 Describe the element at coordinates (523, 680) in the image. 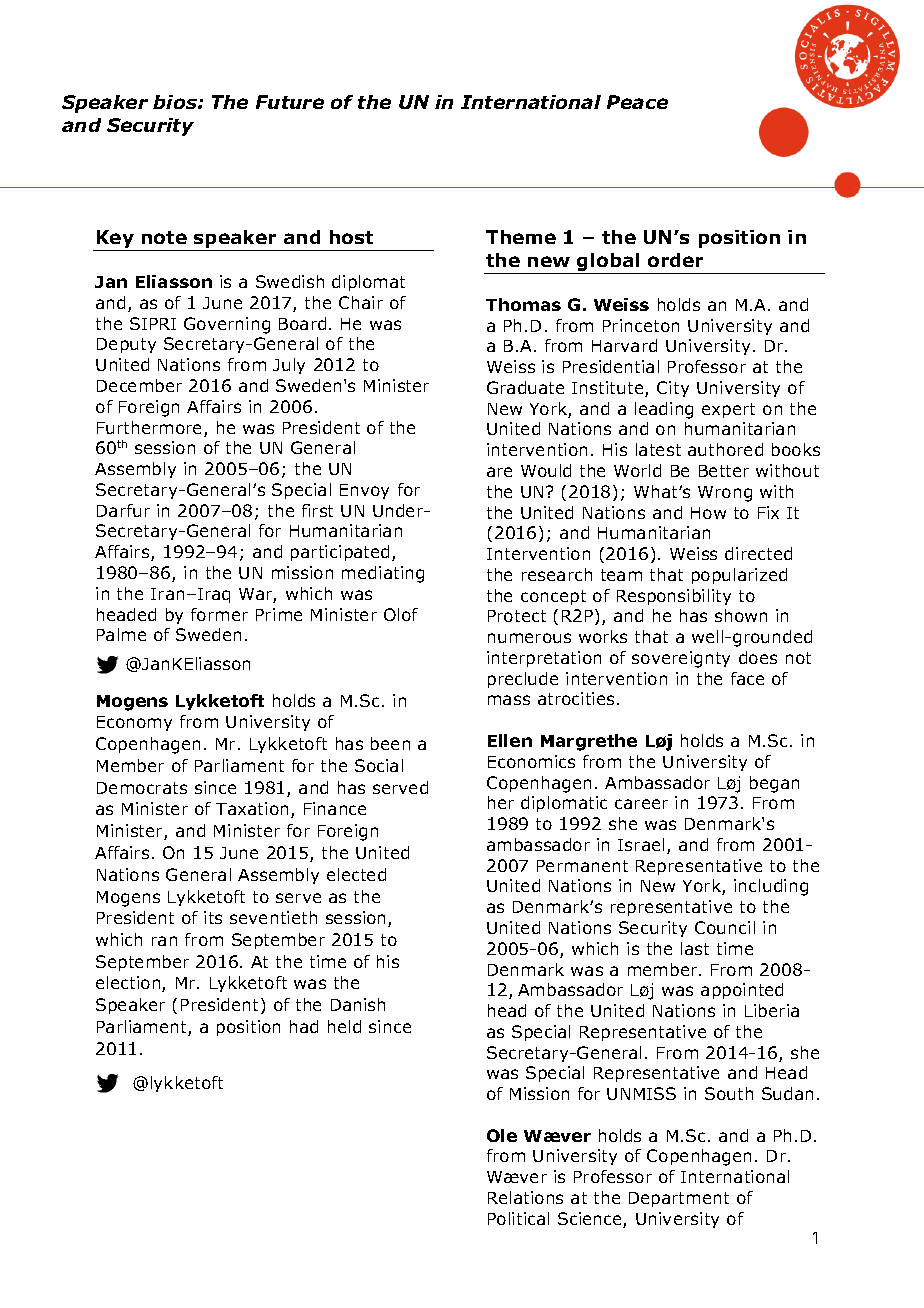

I see `preclude` at that location.
